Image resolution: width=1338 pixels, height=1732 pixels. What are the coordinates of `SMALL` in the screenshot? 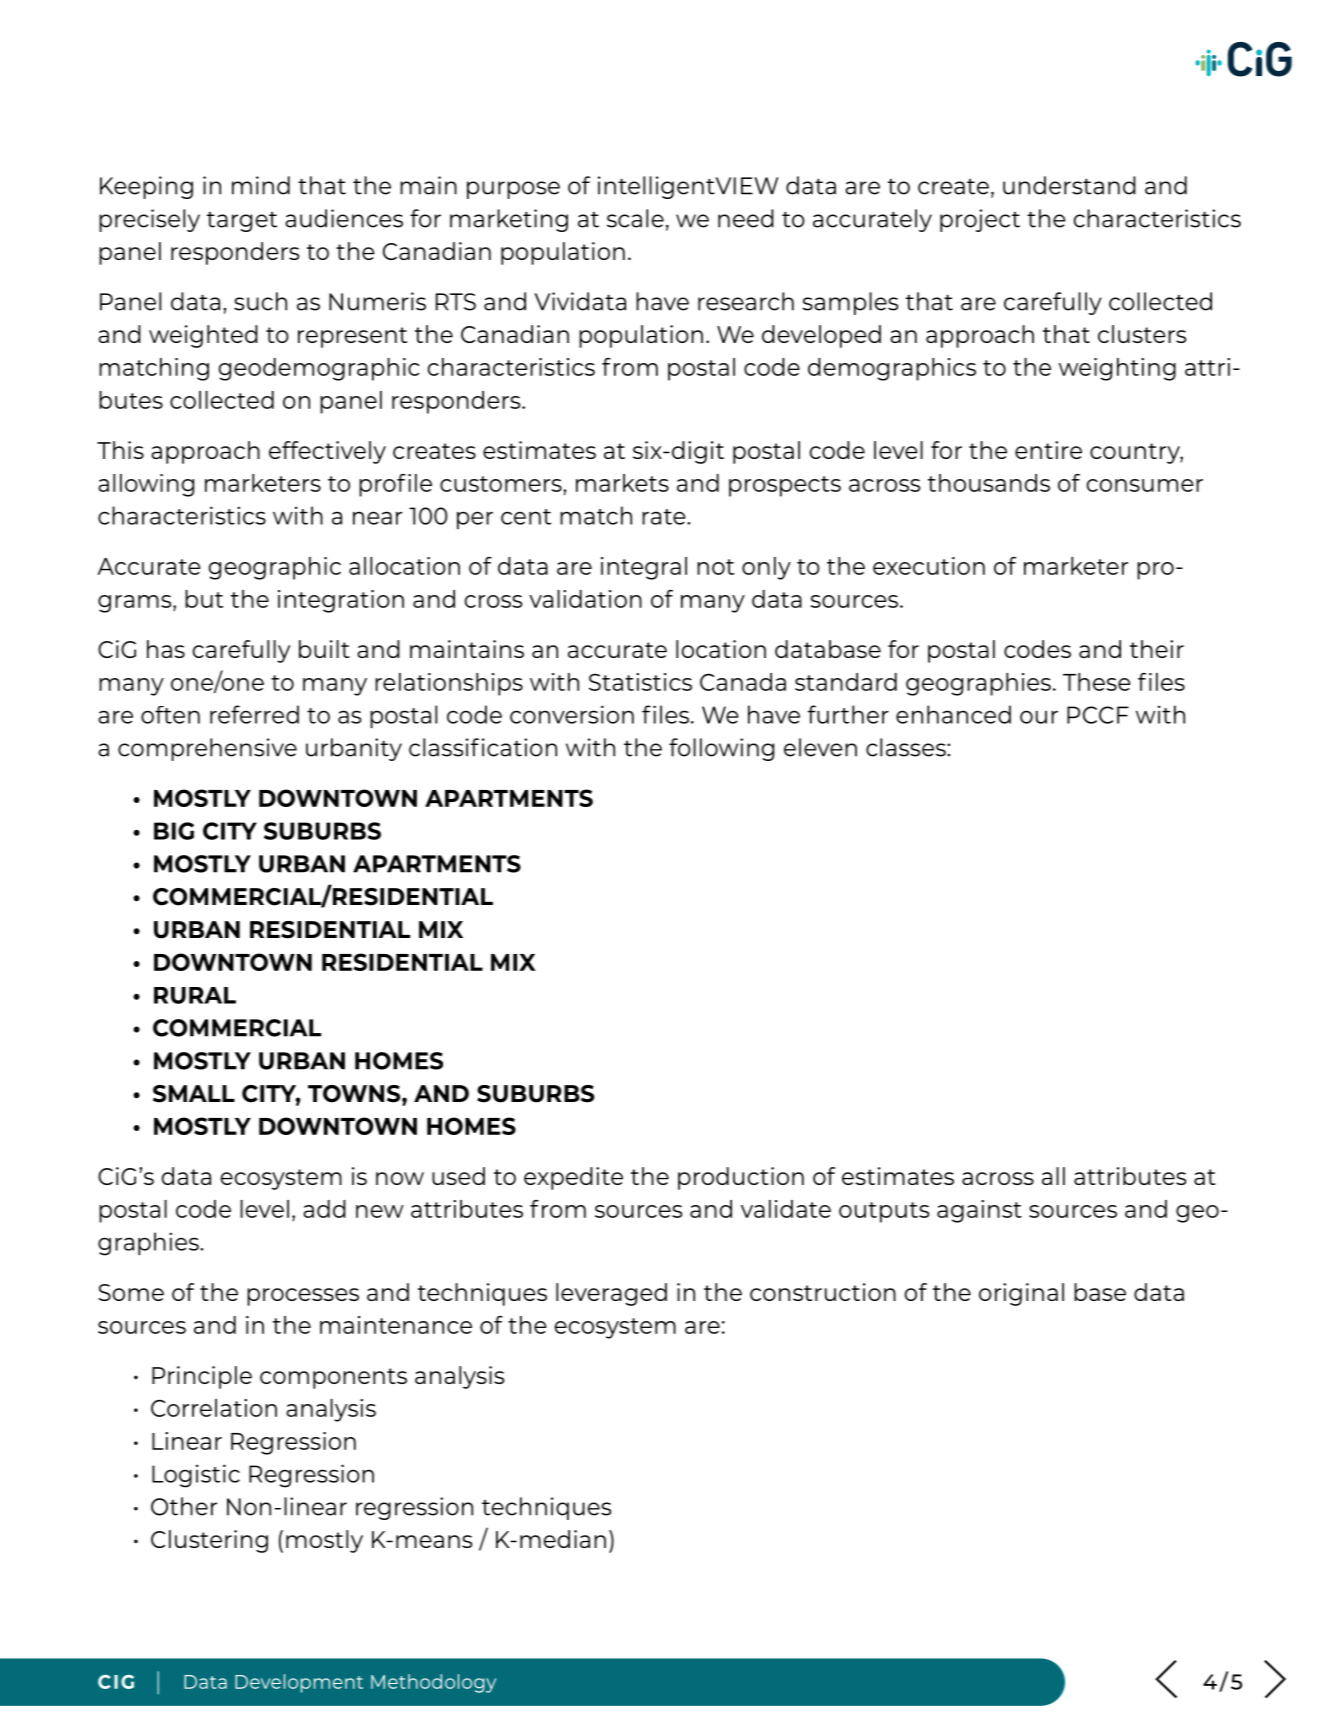 It's located at (194, 1094).
